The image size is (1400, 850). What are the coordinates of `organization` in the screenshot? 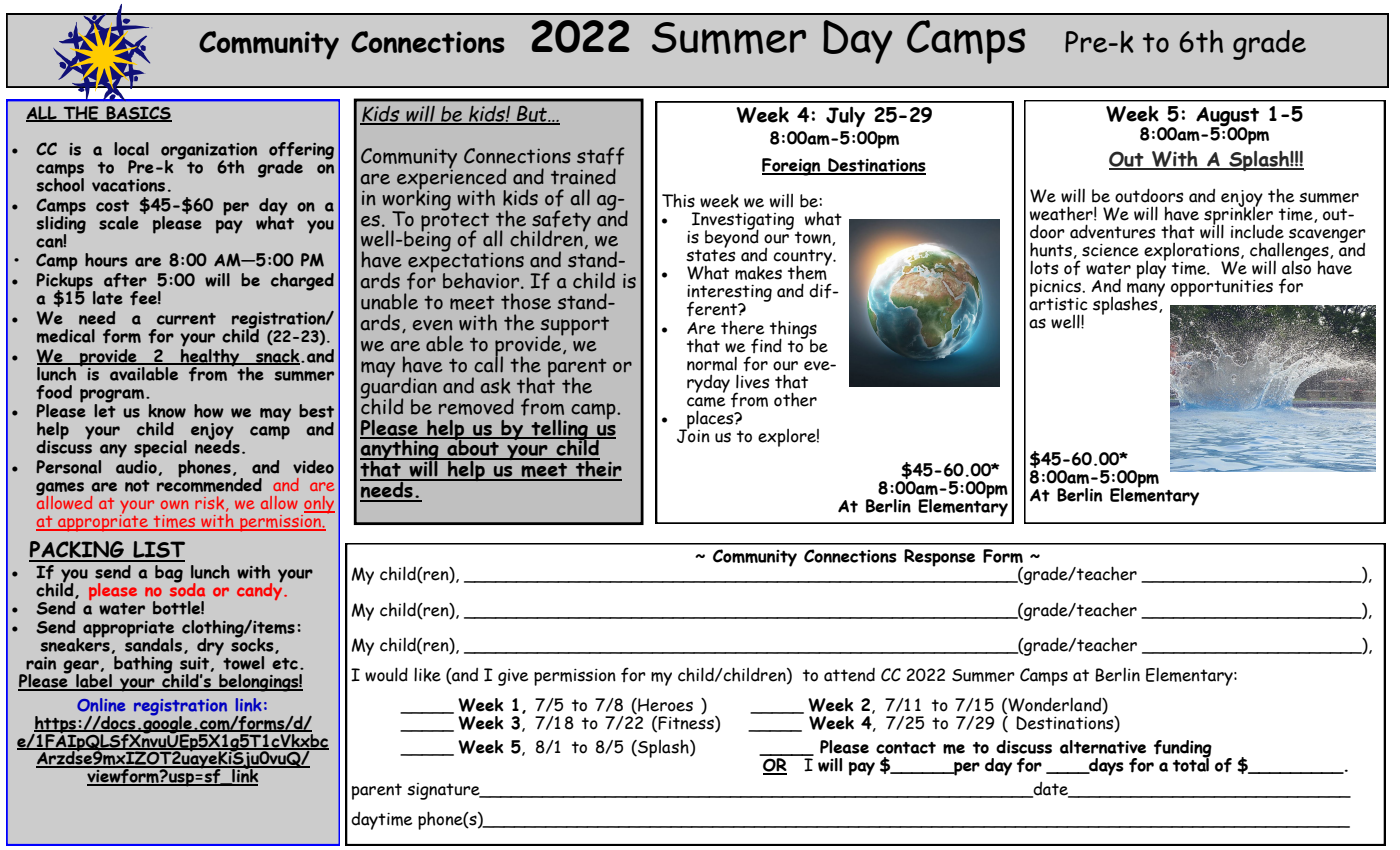 It's located at (209, 152).
